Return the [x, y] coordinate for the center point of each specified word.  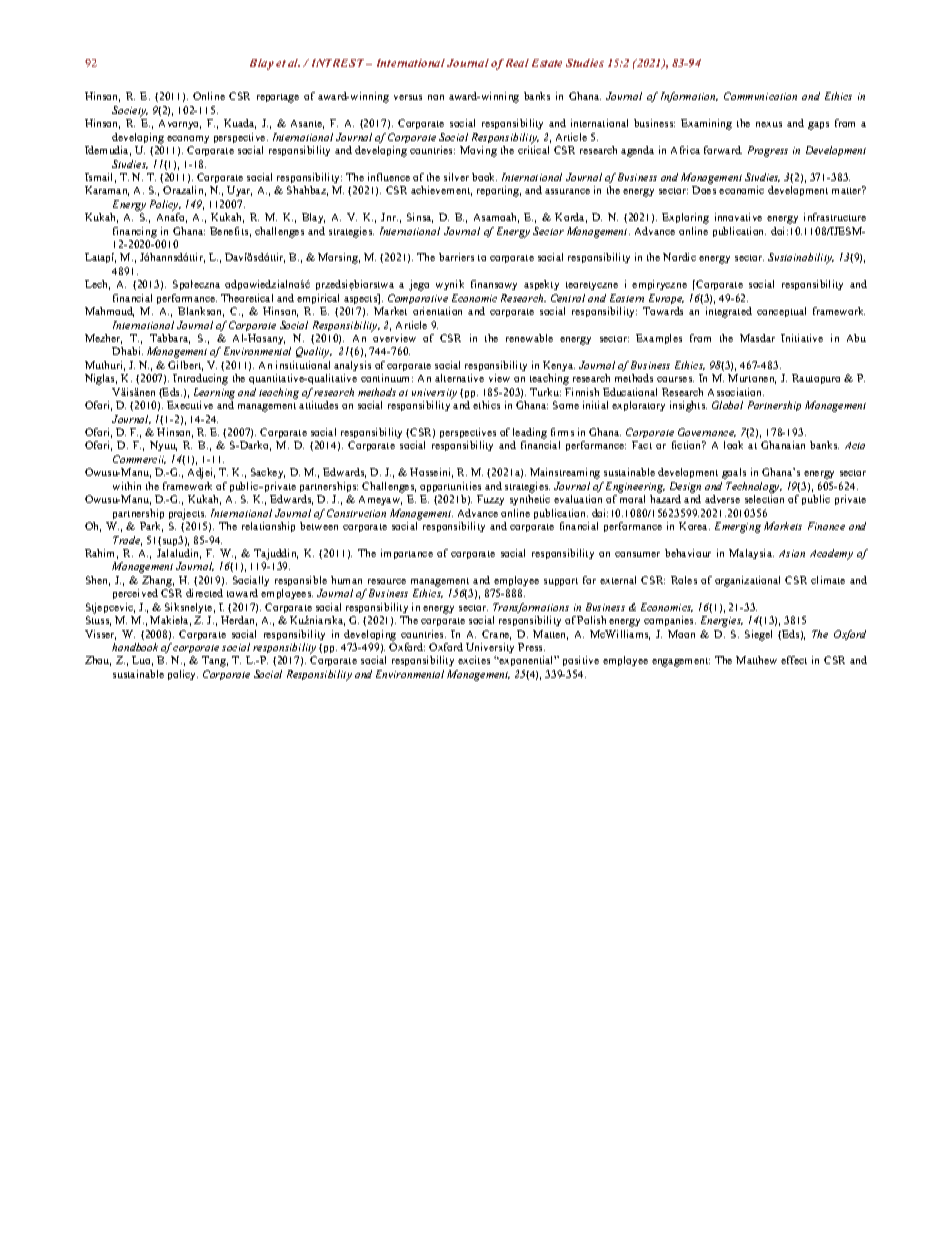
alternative [459, 378]
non [436, 97]
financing [135, 232]
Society [130, 111]
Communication [760, 96]
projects [187, 514]
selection [764, 499]
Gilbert [185, 366]
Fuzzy [490, 500]
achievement [441, 191]
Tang [215, 661]
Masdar [757, 338]
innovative [738, 217]
